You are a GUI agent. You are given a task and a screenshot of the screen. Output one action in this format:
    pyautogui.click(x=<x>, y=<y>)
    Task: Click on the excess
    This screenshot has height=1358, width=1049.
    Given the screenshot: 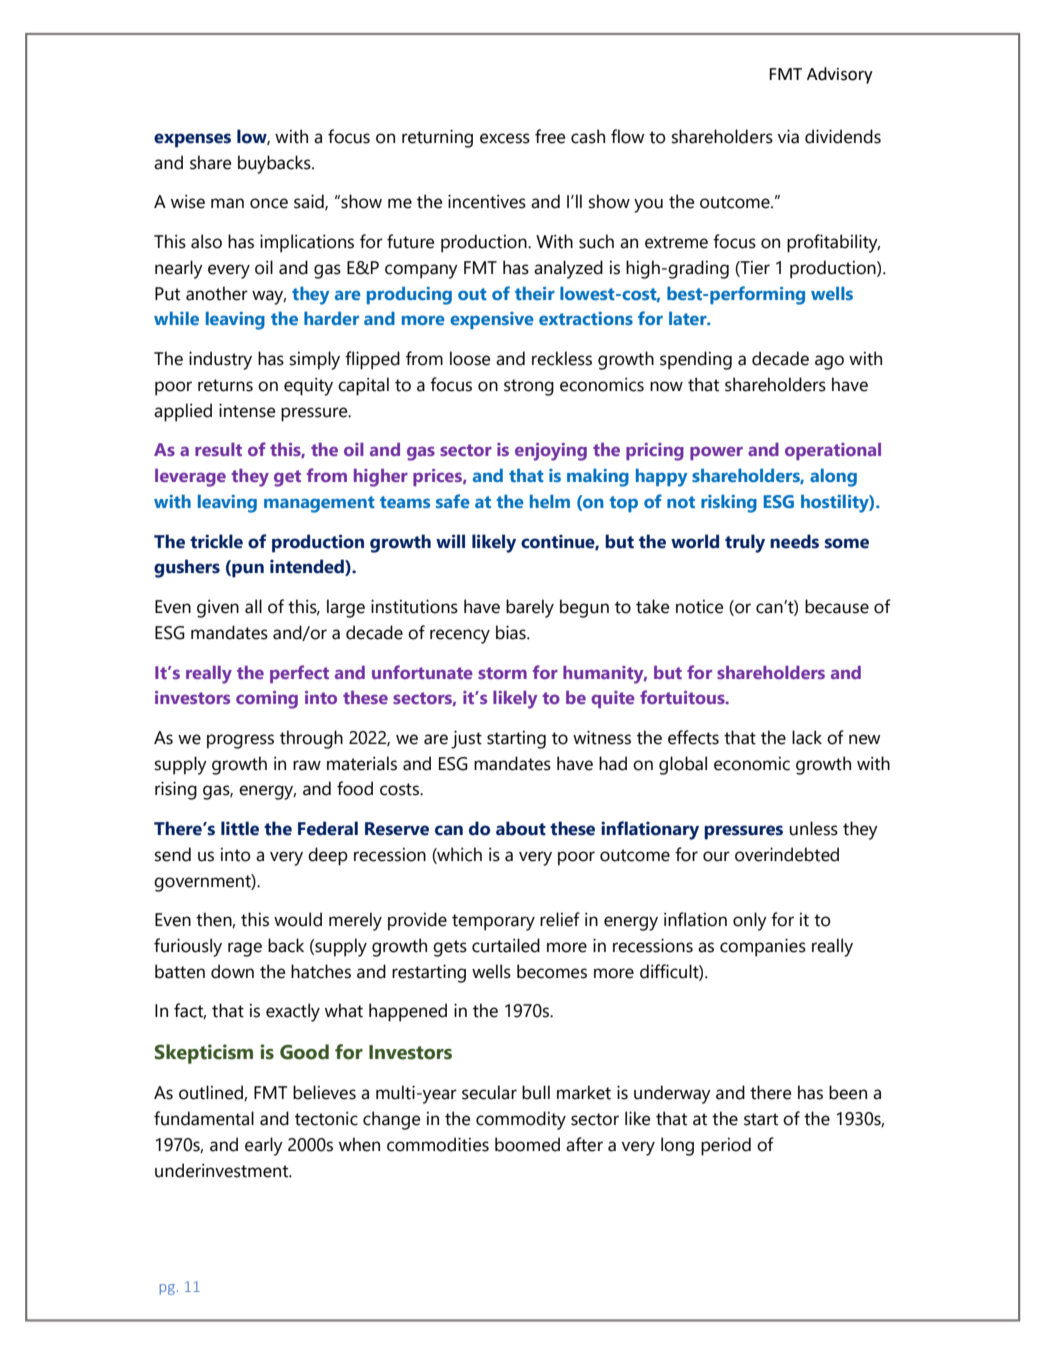 What is the action you would take?
    pyautogui.click(x=505, y=138)
